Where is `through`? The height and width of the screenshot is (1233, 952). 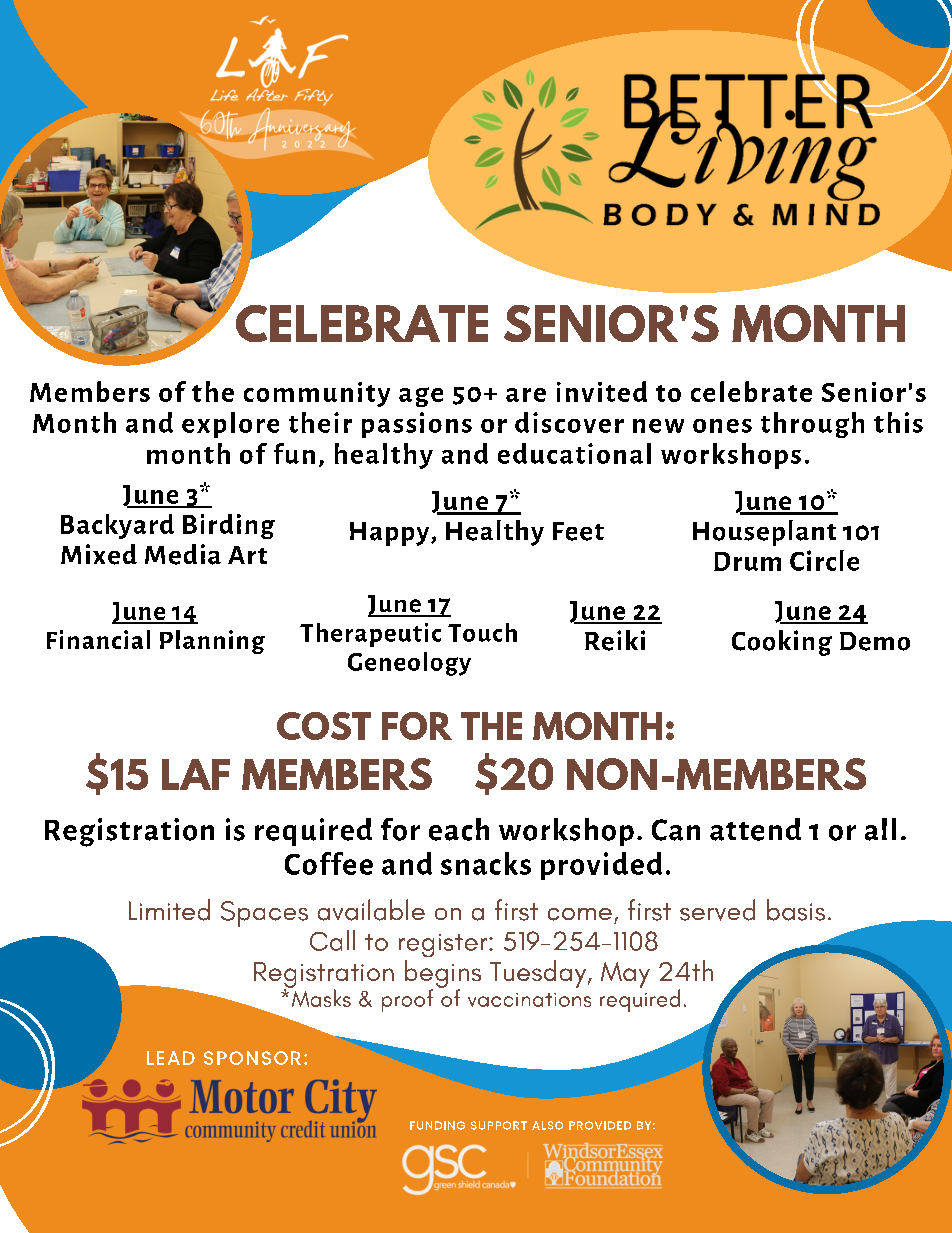 through is located at coordinates (812, 425).
